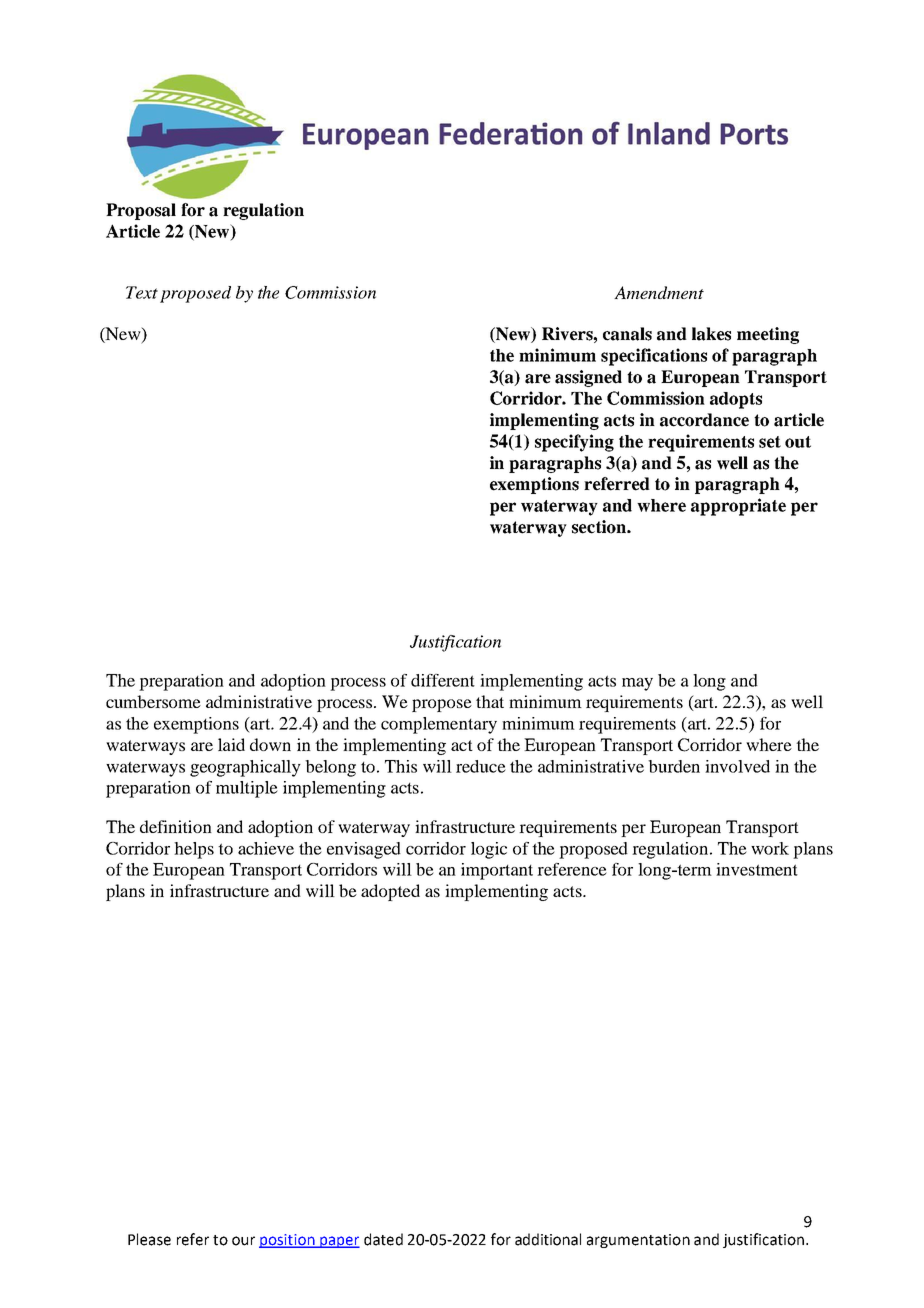  What do you see at coordinates (141, 211) in the screenshot?
I see `Proposal` at bounding box center [141, 211].
